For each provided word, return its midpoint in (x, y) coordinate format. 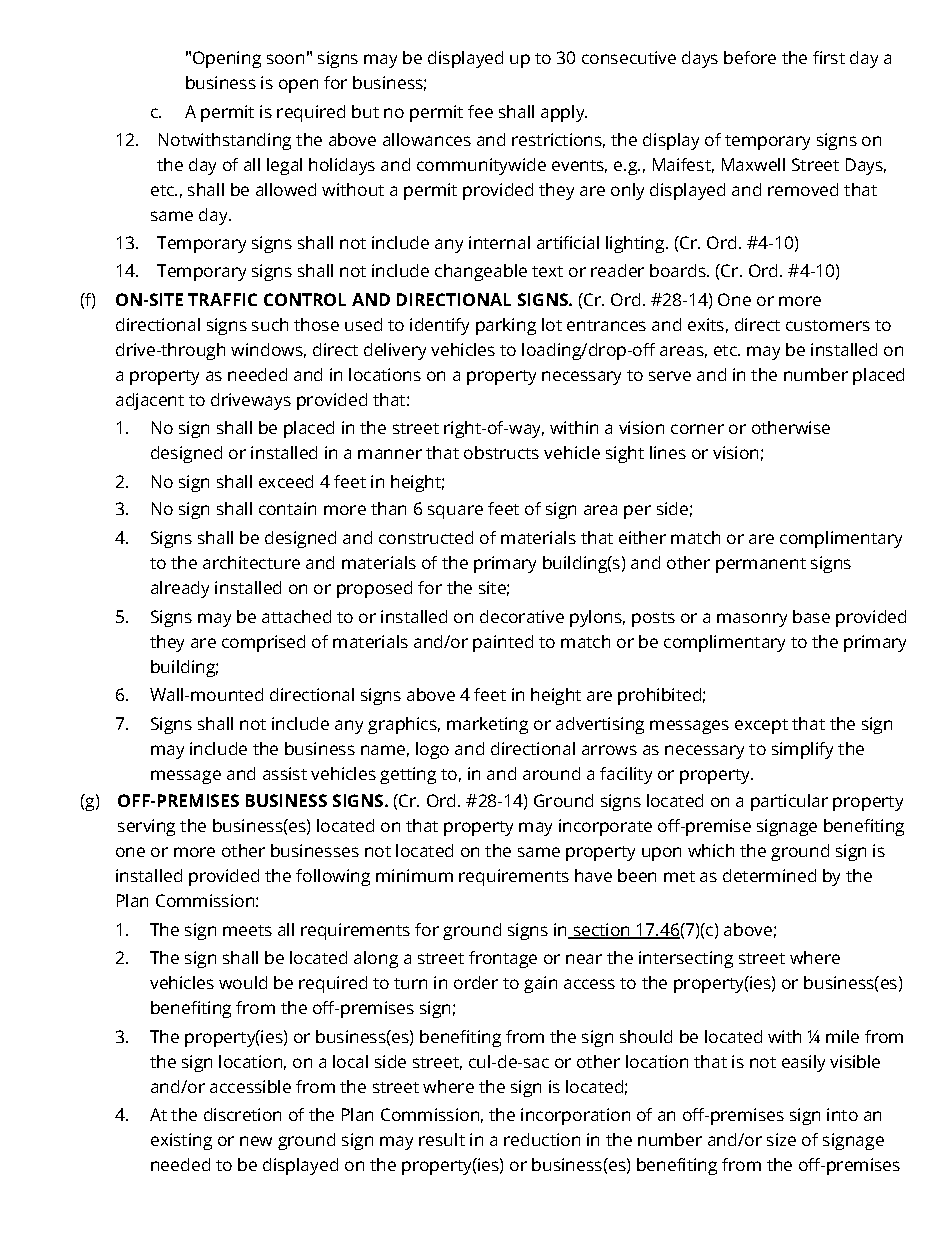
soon (285, 59)
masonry (752, 620)
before (750, 57)
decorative (522, 616)
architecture (251, 562)
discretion (242, 1114)
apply (564, 113)
